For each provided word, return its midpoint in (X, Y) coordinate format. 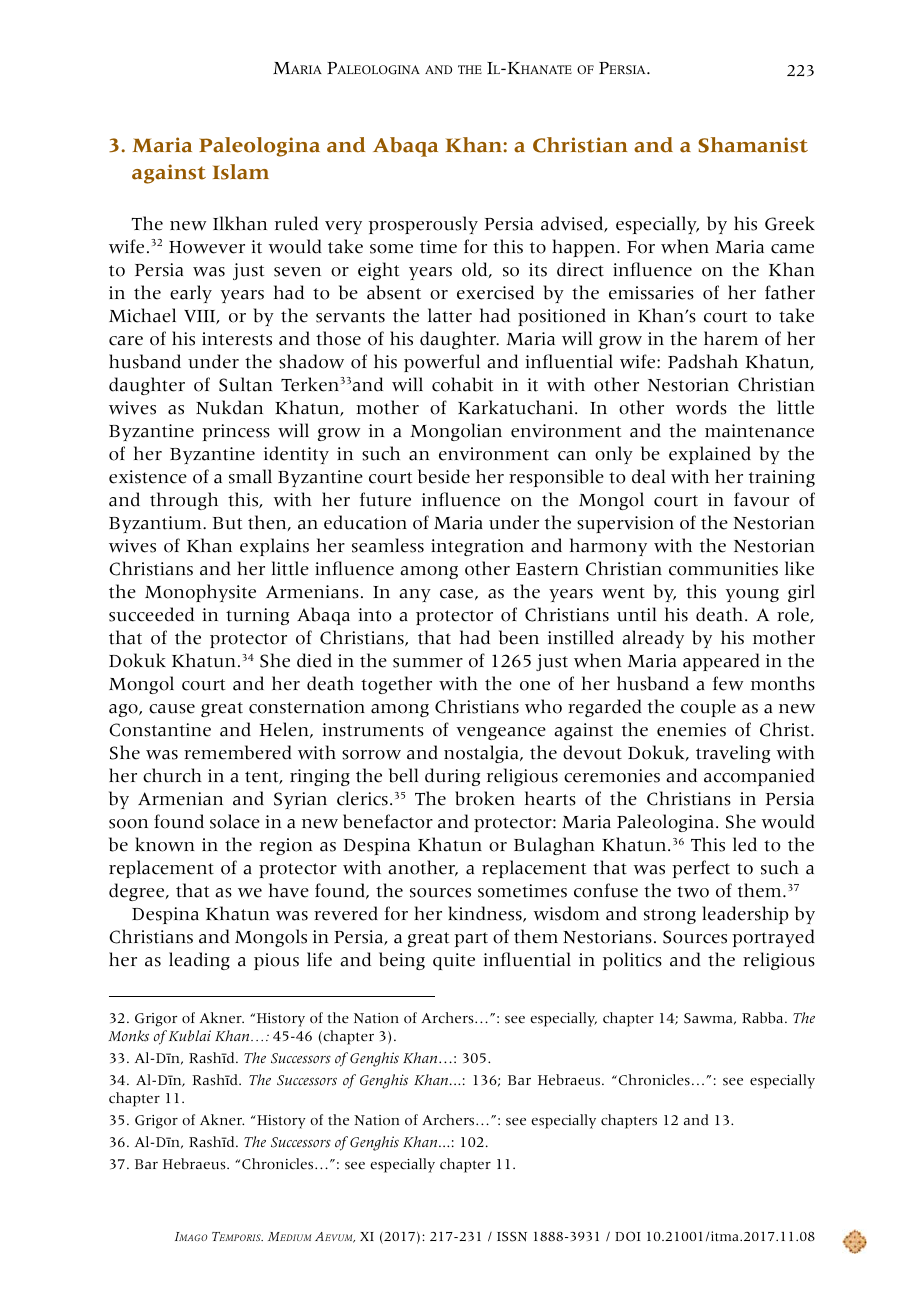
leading (199, 961)
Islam (241, 172)
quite (454, 961)
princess (236, 432)
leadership (745, 915)
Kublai (190, 1036)
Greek (790, 223)
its (538, 270)
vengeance (501, 733)
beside (444, 476)
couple (708, 708)
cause (172, 709)
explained (710, 455)
